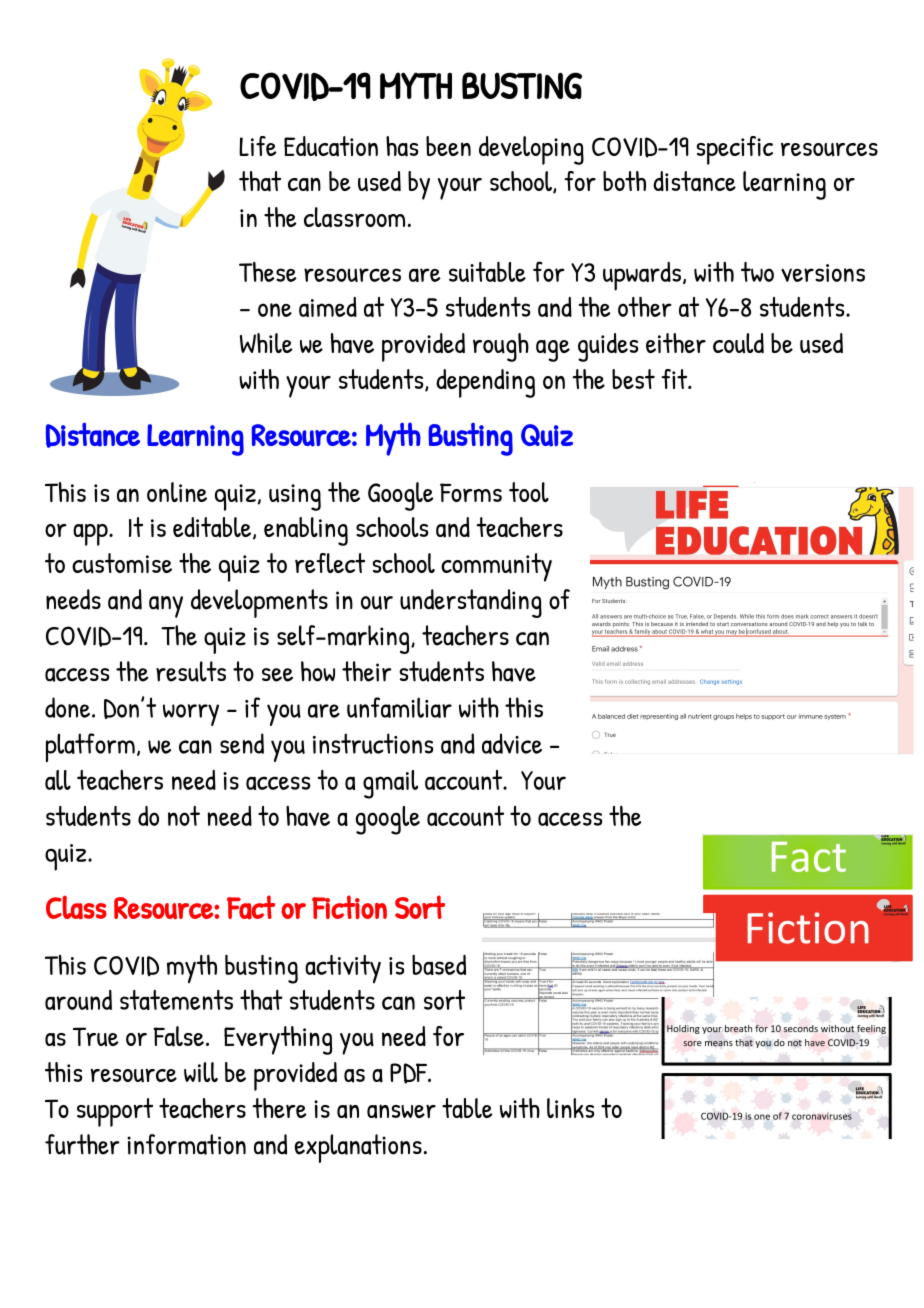 Image resolution: width=924 pixels, height=1308 pixels. I want to click on specific, so click(734, 150).
